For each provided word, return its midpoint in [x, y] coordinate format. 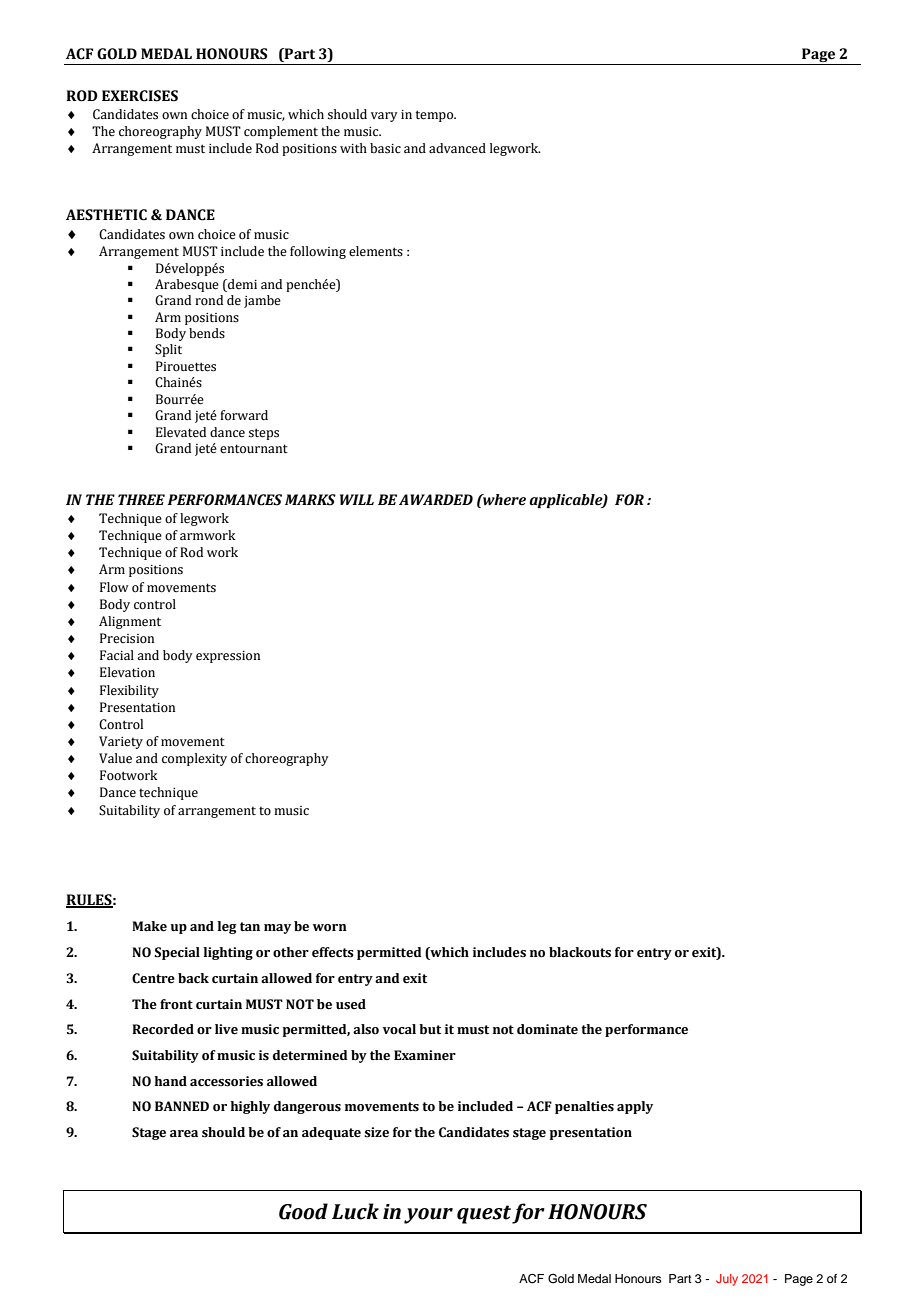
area [184, 1134]
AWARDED [436, 499]
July [727, 1280]
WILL [357, 499]
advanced [457, 148]
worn [330, 928]
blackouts [580, 952]
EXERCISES [140, 96]
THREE [141, 499]
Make [149, 926]
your [428, 1216]
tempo [436, 116]
